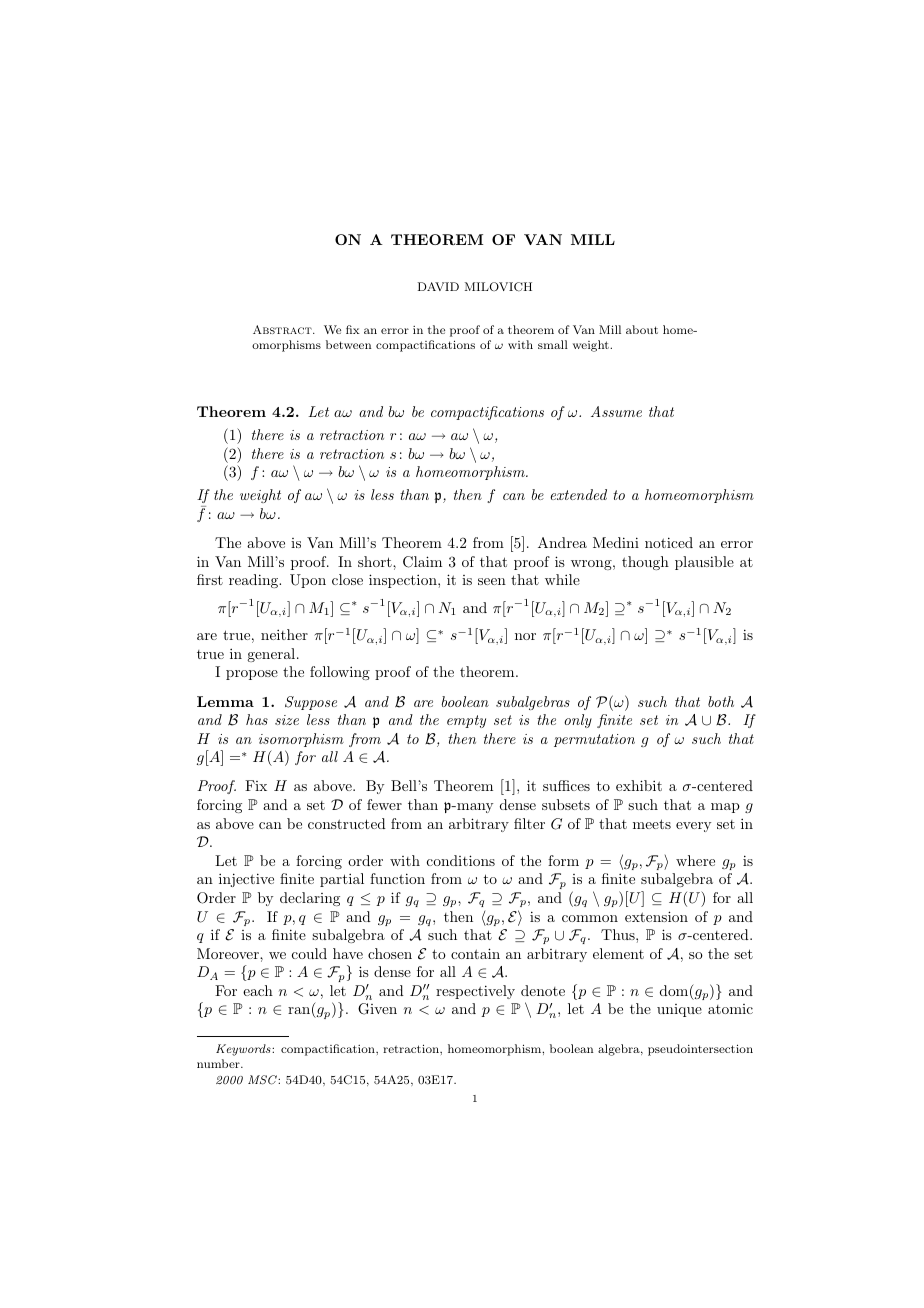 The height and width of the document is (1308, 924). Describe the element at coordinates (308, 581) in the document. I see `Upon` at that location.
